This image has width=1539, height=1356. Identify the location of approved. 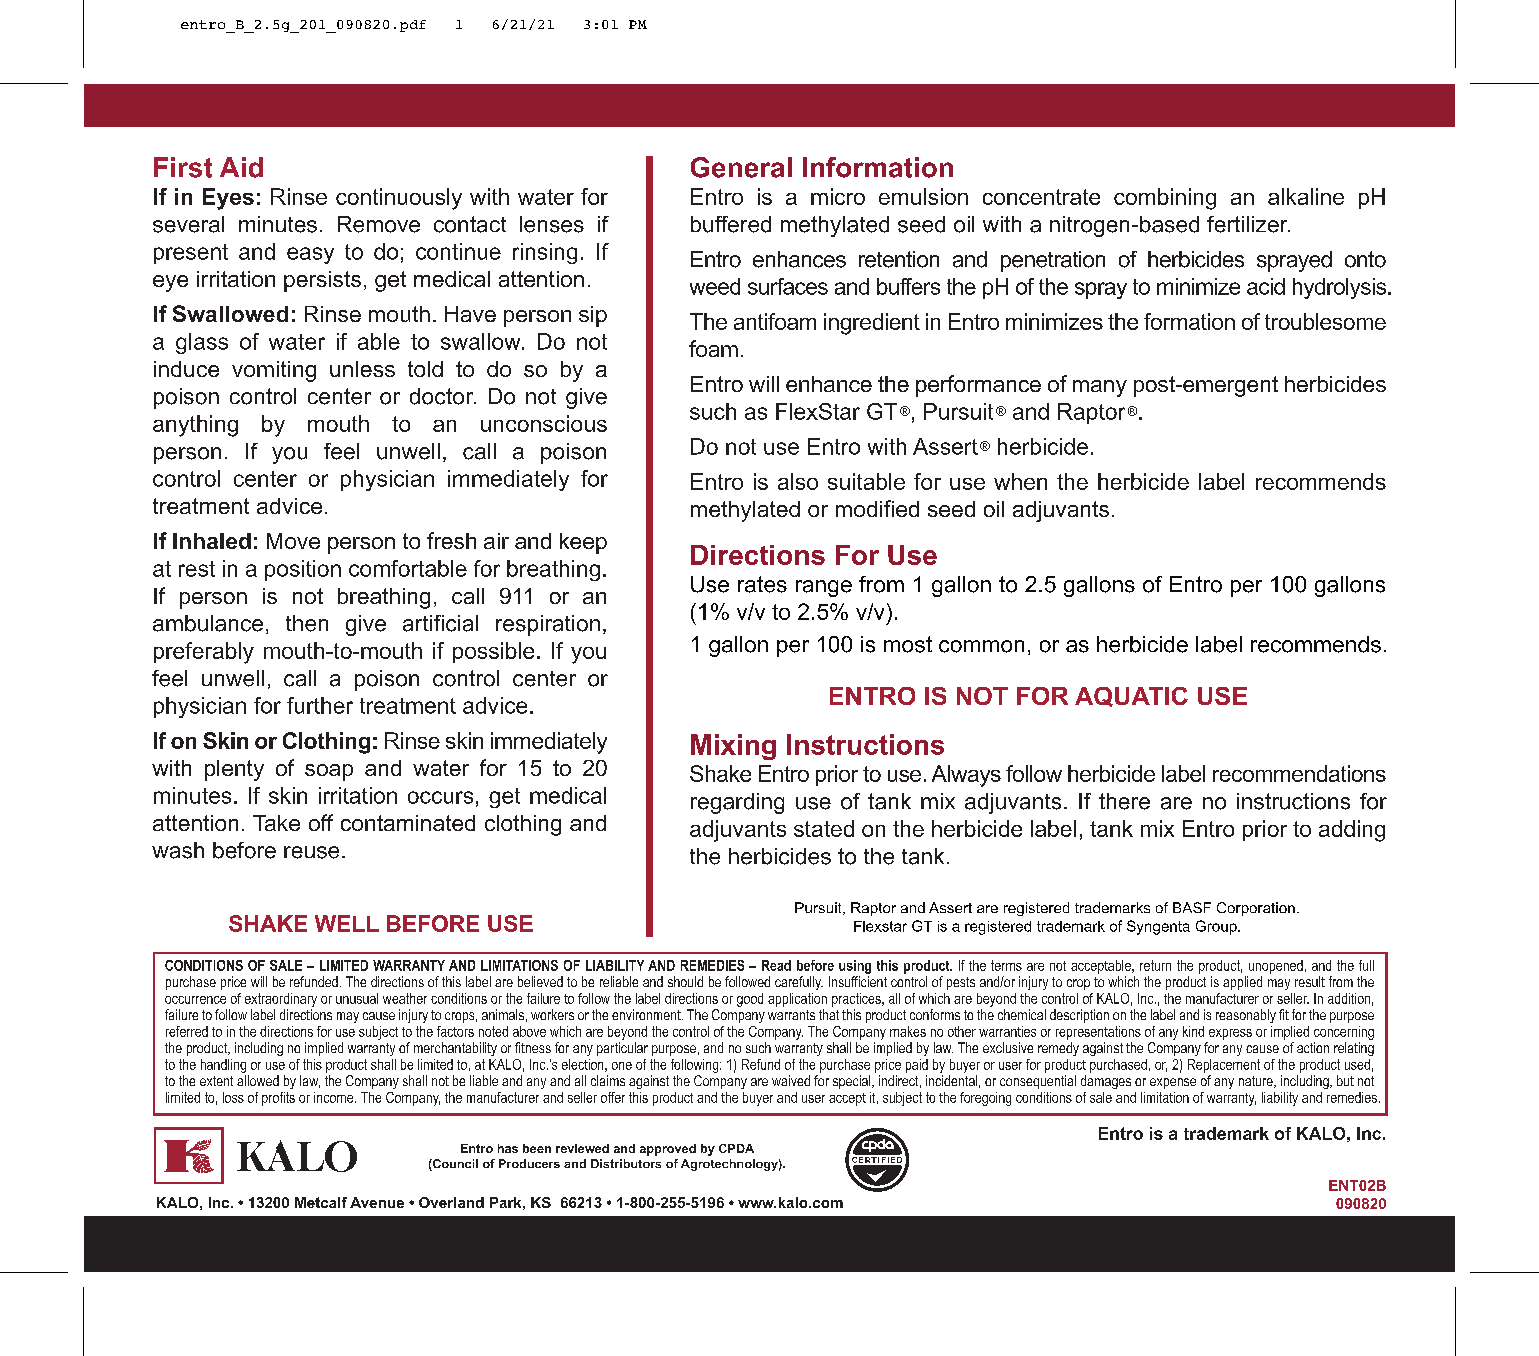
(668, 1150).
